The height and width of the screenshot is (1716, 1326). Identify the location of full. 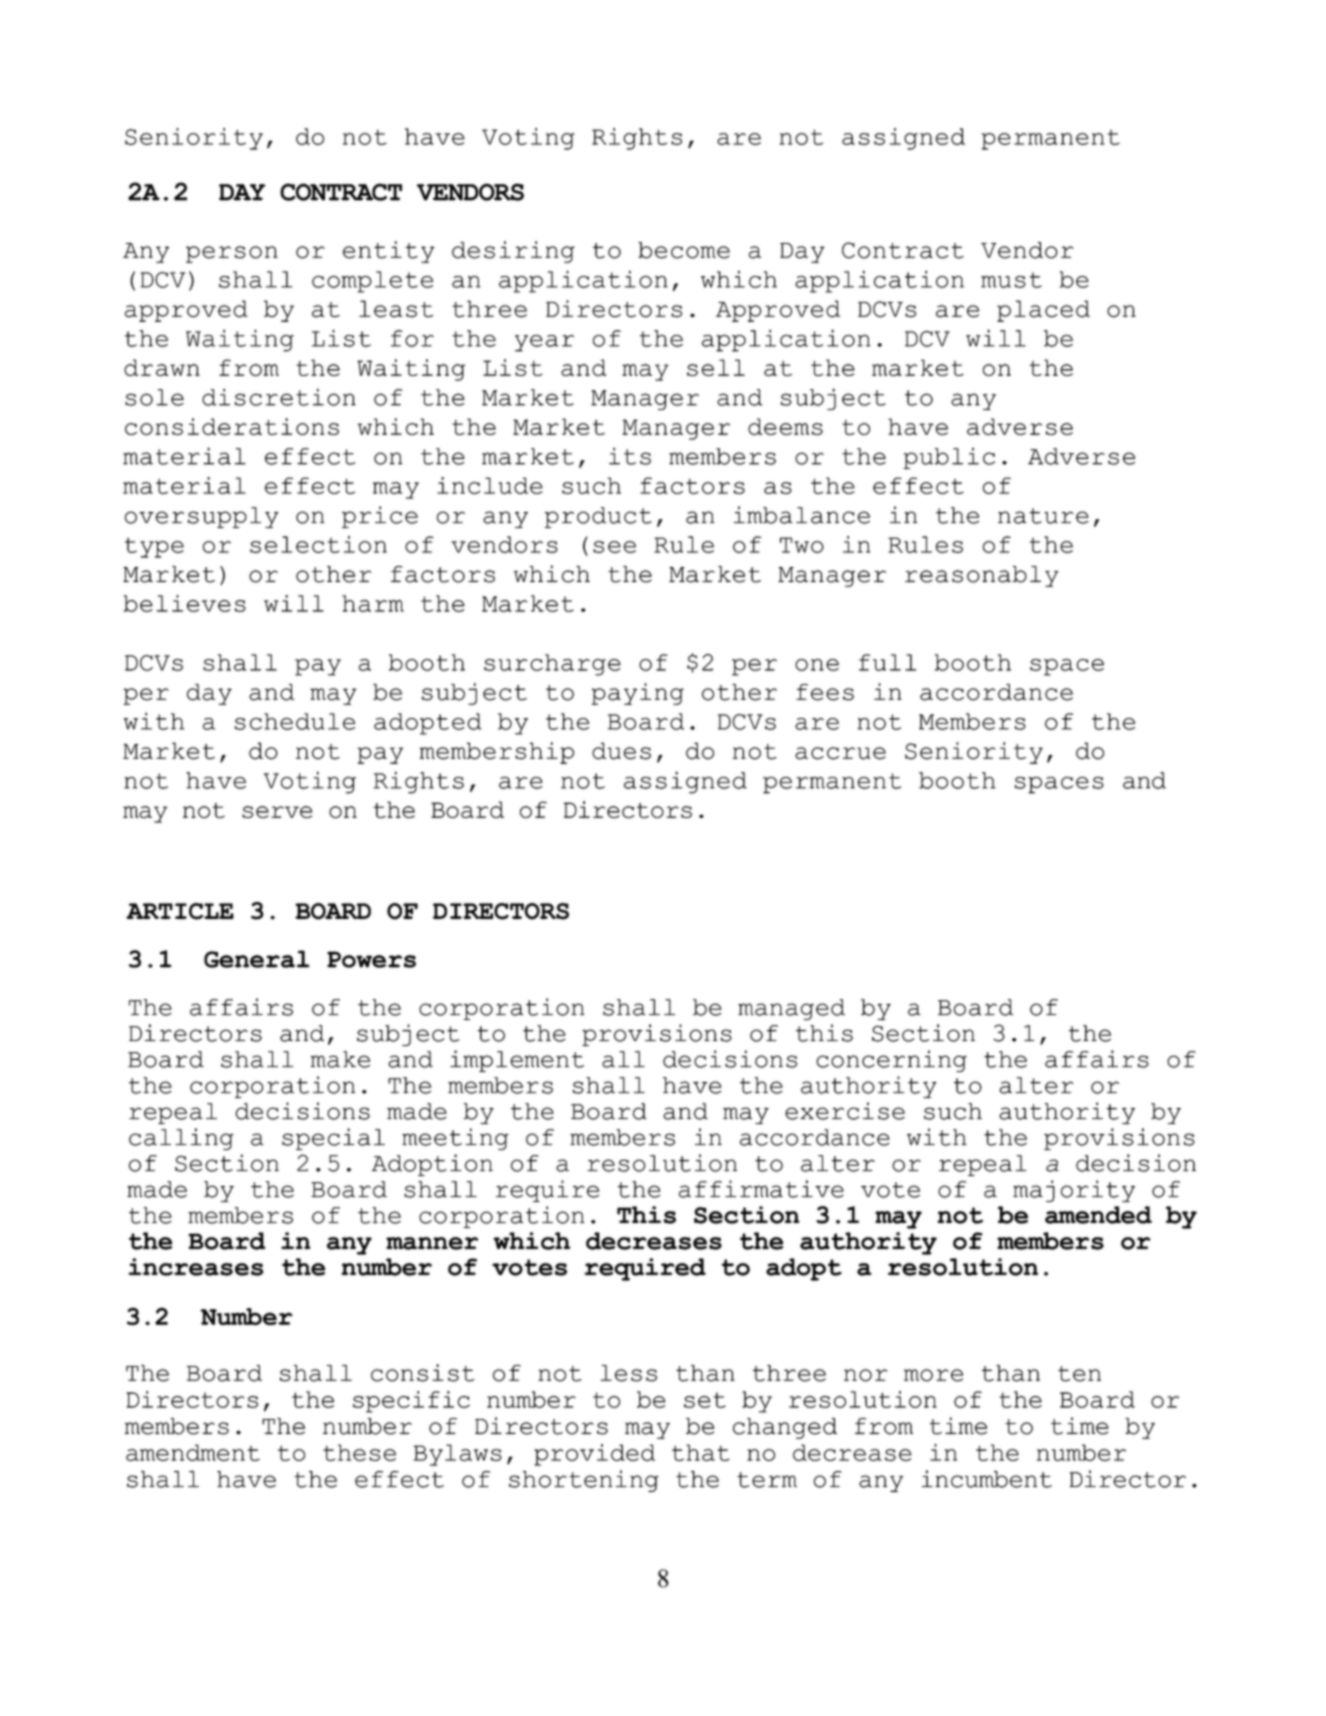
(887, 662).
